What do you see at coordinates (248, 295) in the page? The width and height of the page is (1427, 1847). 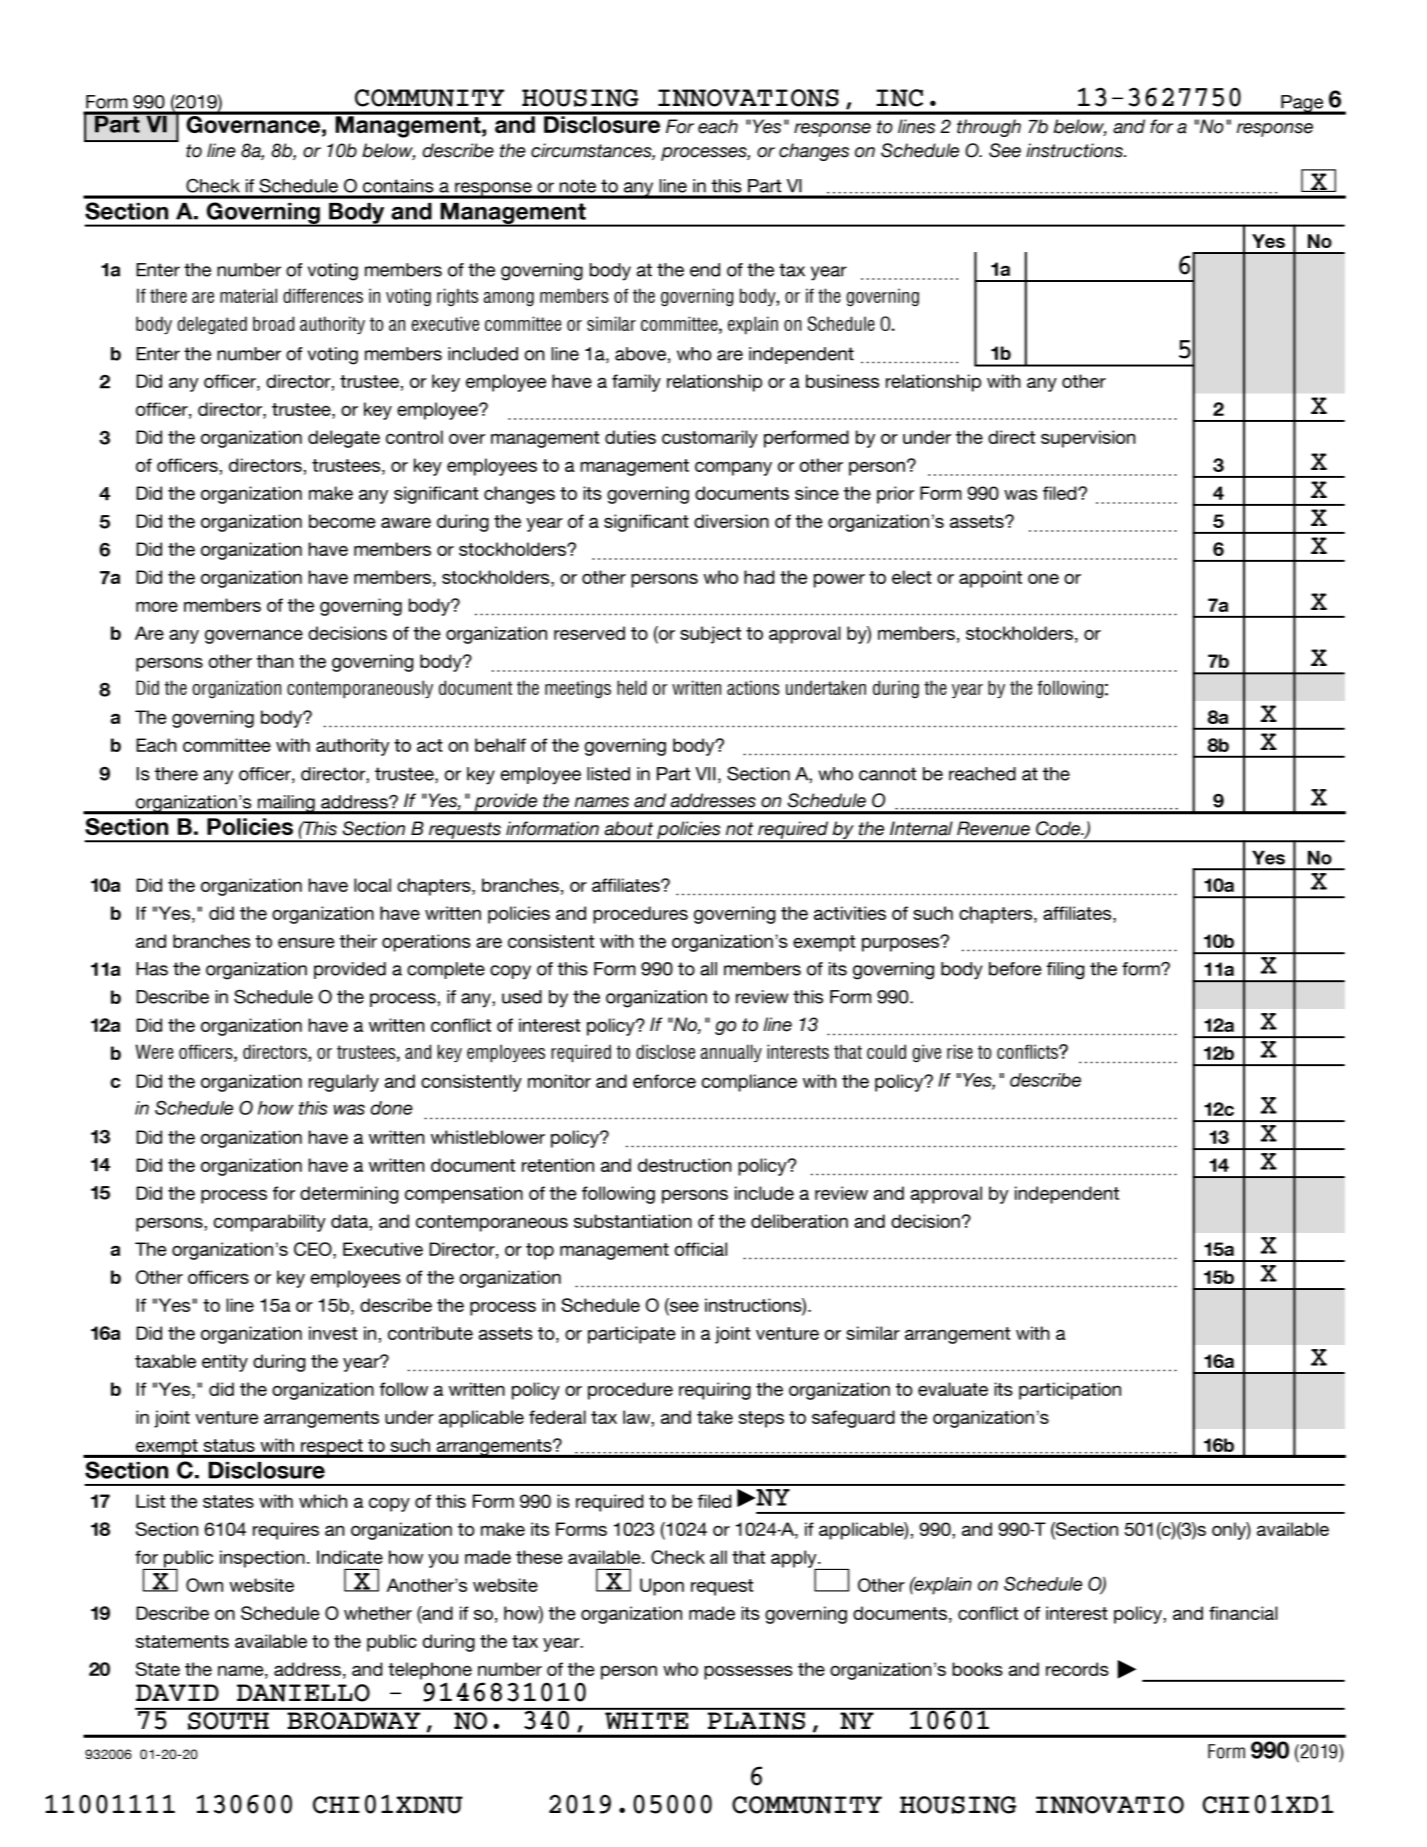 I see `material` at bounding box center [248, 295].
